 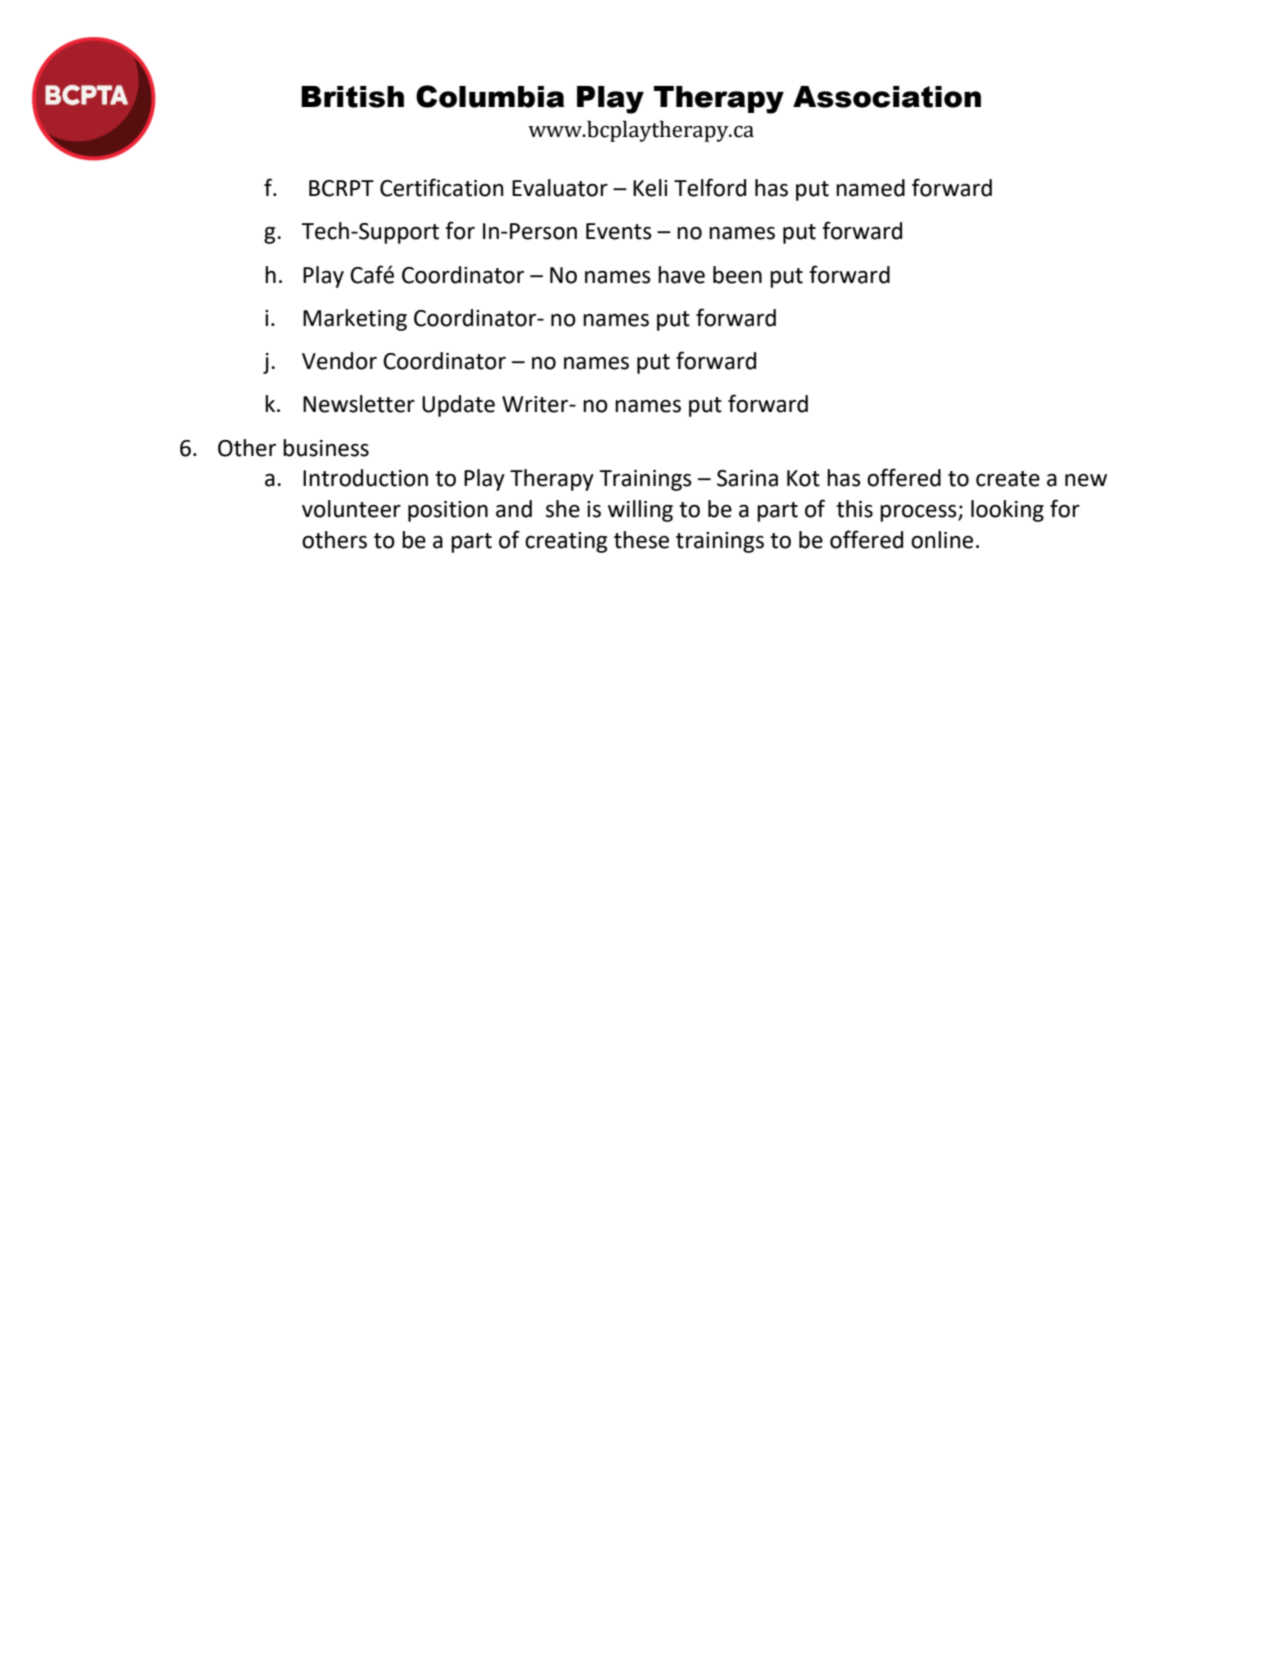 What do you see at coordinates (737, 275) in the screenshot?
I see `been` at bounding box center [737, 275].
